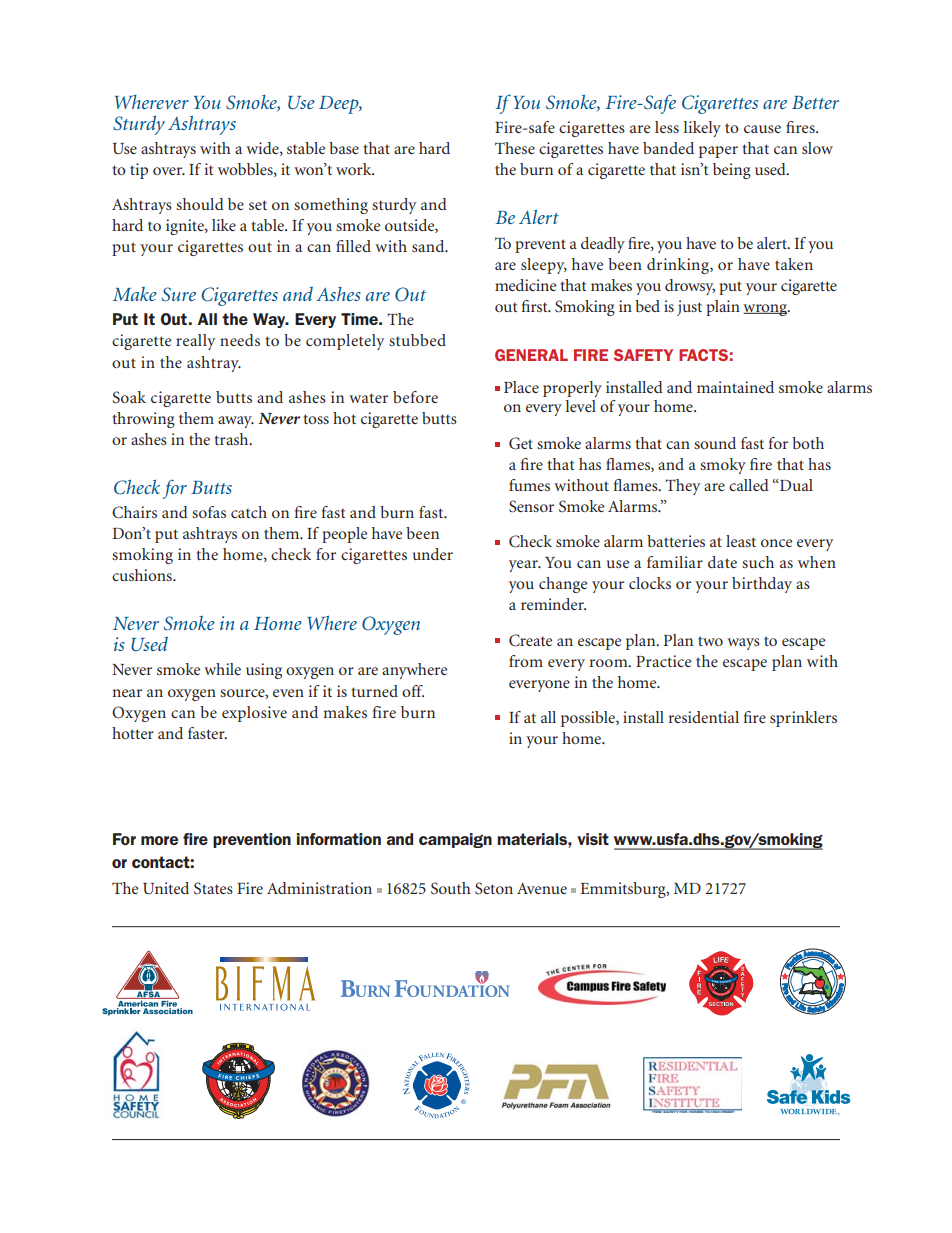 The image size is (952, 1233). I want to click on sofas, so click(209, 512).
